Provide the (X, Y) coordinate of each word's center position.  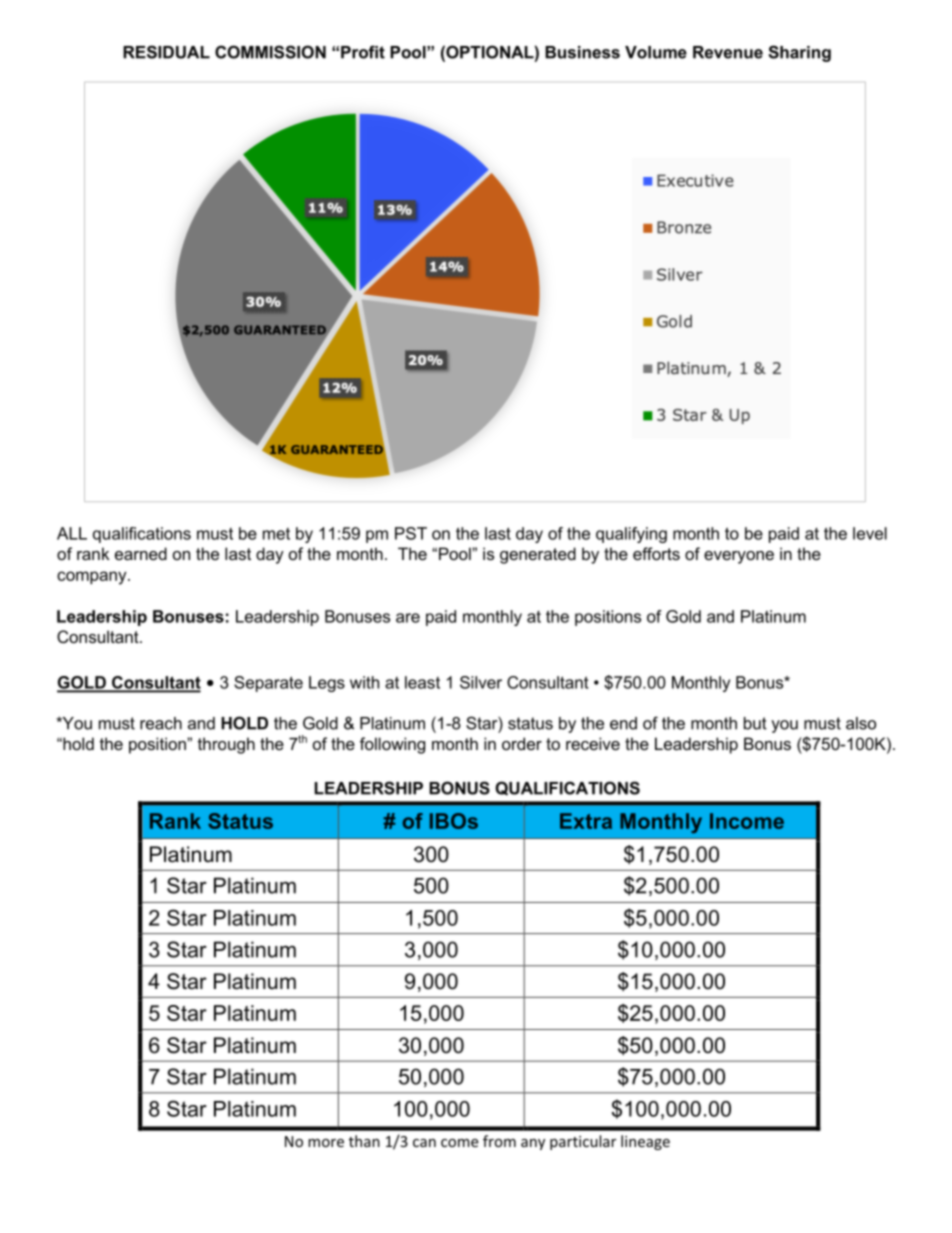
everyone (739, 557)
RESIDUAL (166, 52)
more (326, 1143)
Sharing (799, 53)
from (499, 1141)
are (408, 618)
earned (141, 553)
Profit (363, 52)
